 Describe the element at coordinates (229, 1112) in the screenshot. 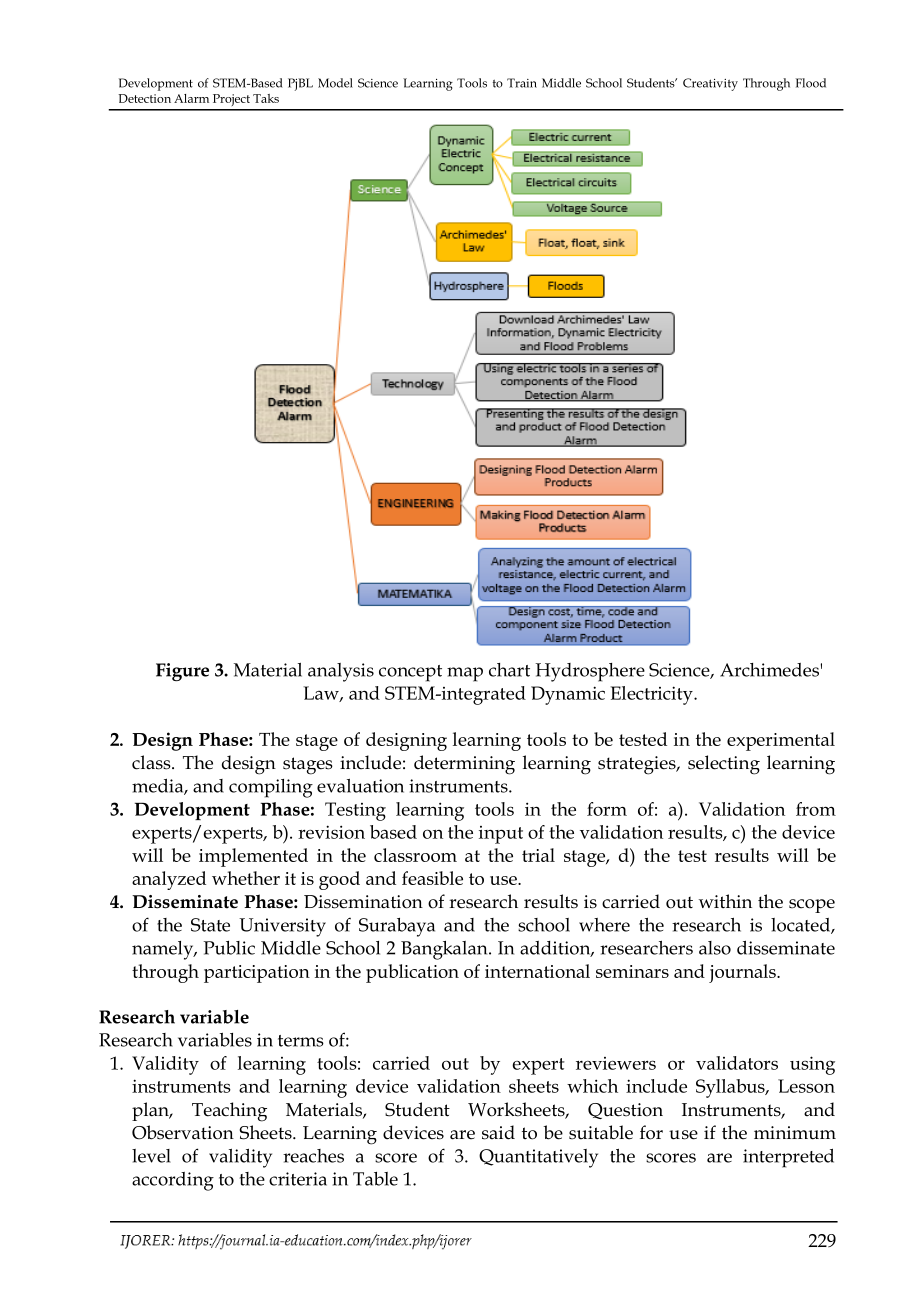

I see `Teaching` at that location.
